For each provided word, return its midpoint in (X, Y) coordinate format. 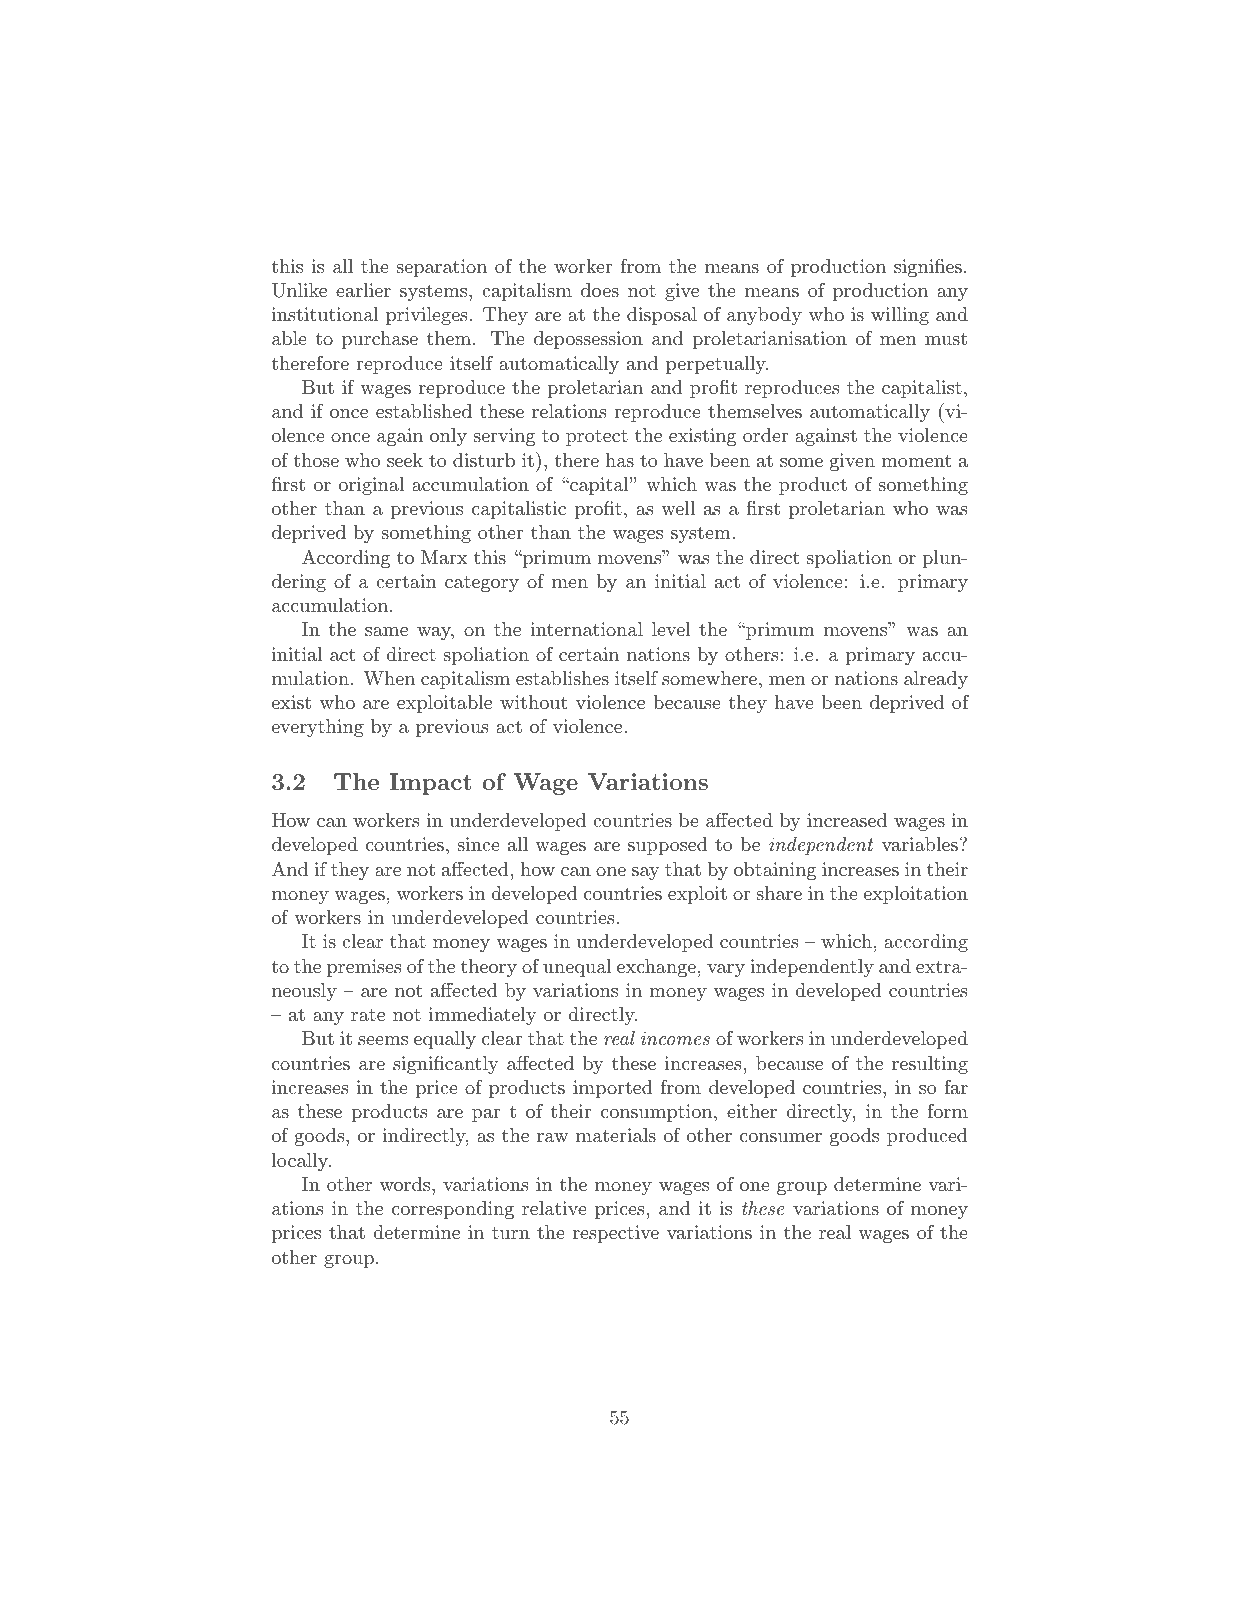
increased (847, 820)
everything (318, 728)
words (406, 1184)
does (600, 290)
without (533, 702)
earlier (363, 290)
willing (900, 316)
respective (616, 1234)
